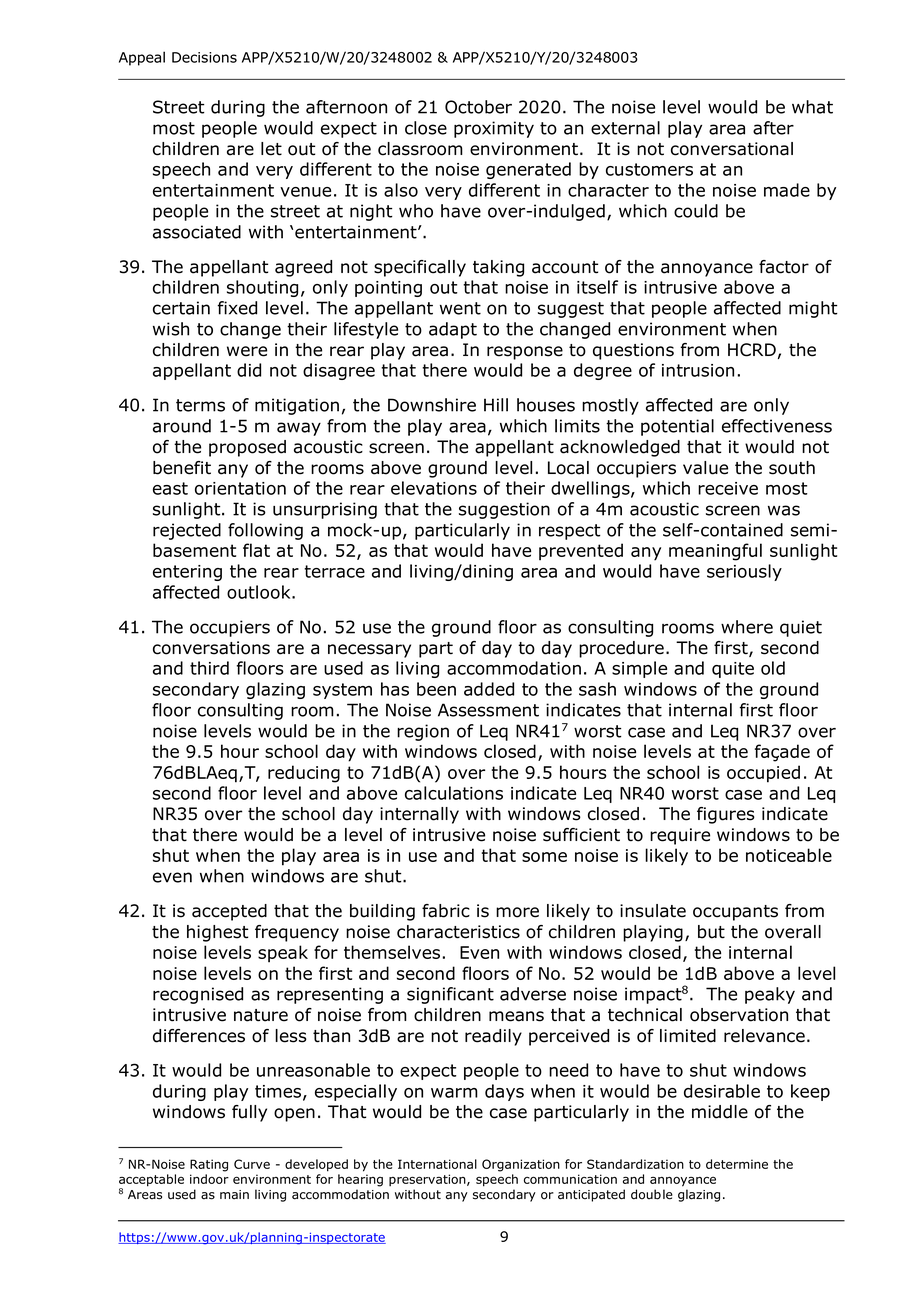 The height and width of the screenshot is (1308, 924). Describe the element at coordinates (478, 107) in the screenshot. I see `October` at that location.
